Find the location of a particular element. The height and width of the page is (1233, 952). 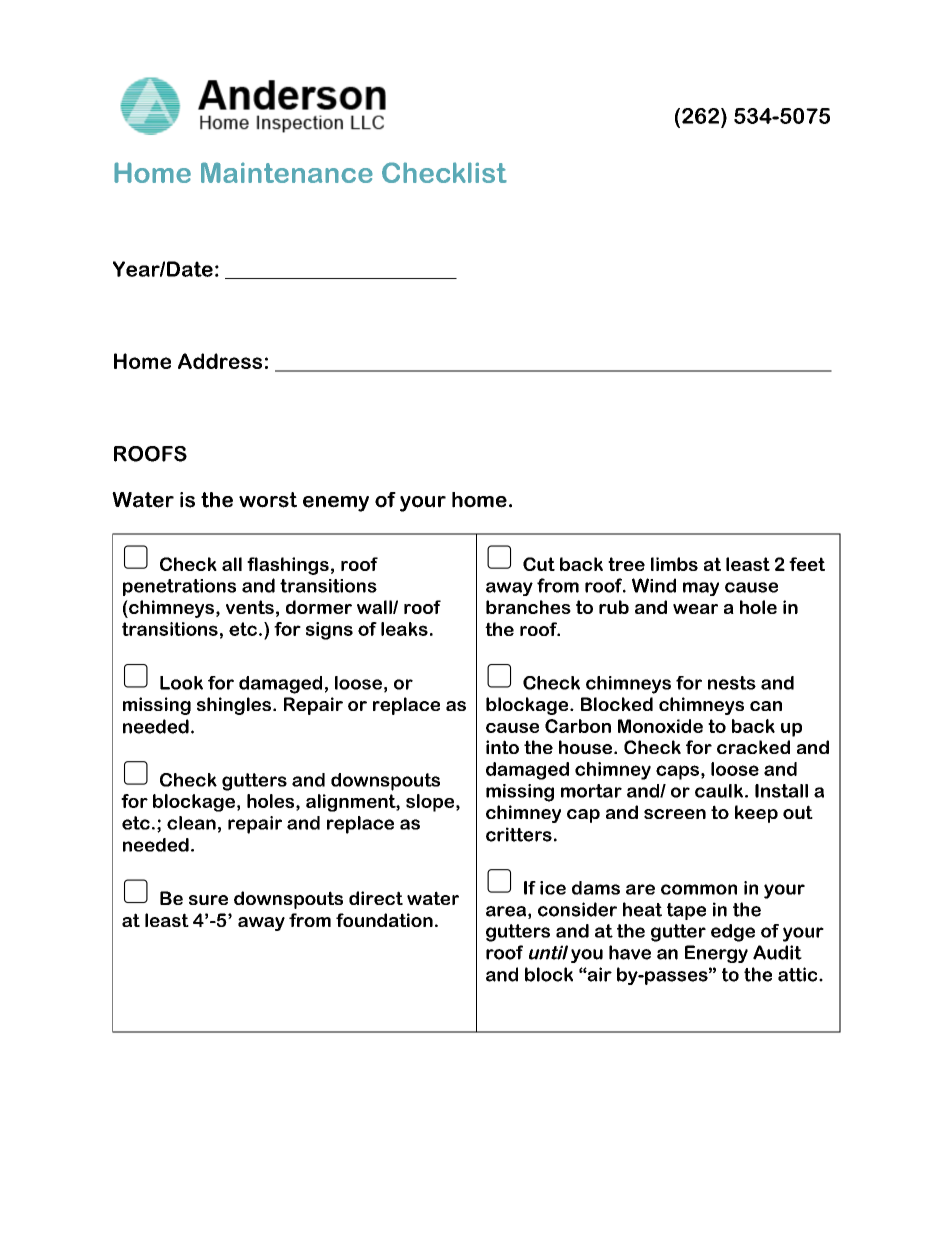

Look is located at coordinates (181, 683).
